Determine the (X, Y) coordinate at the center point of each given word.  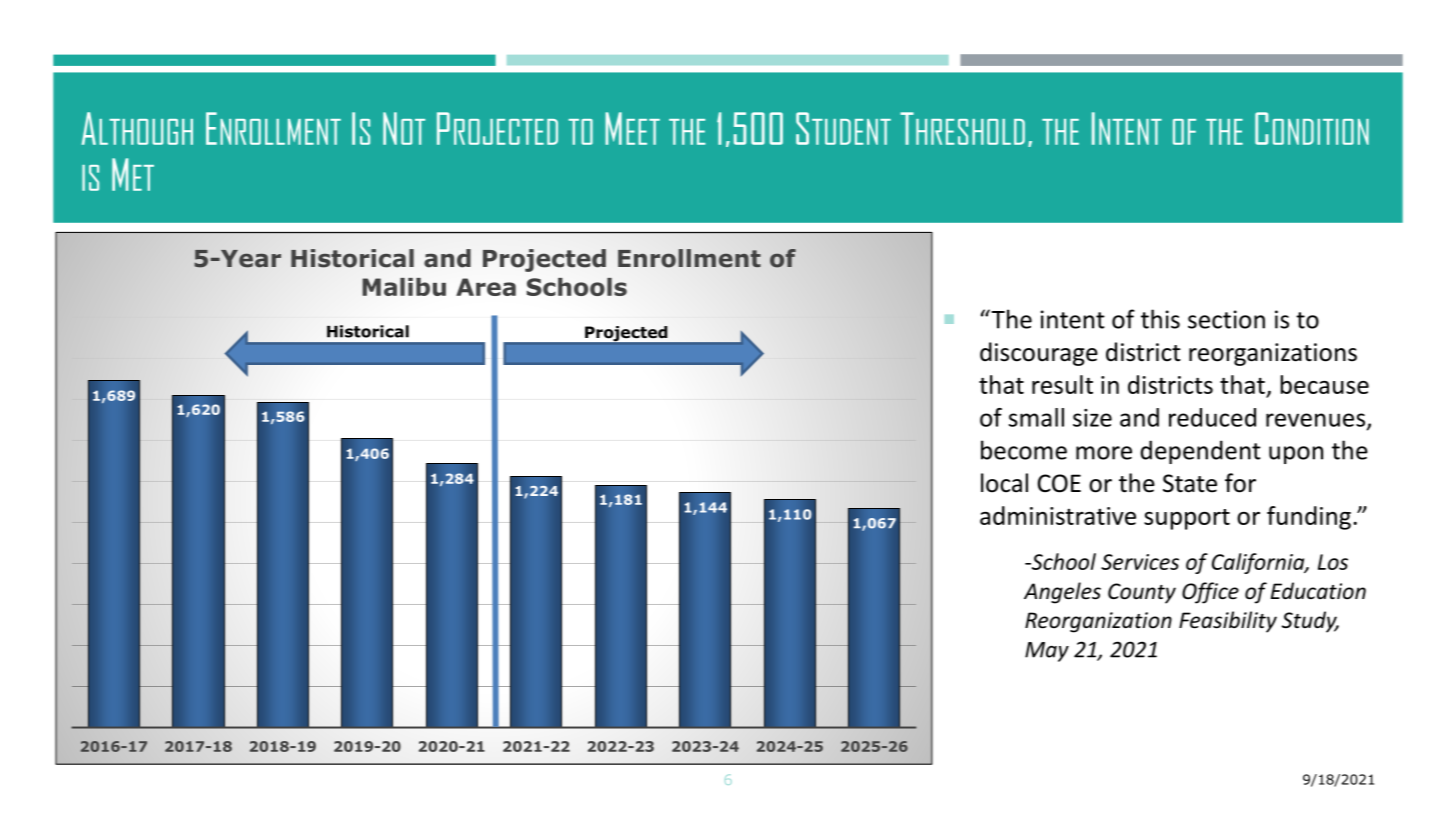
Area (486, 287)
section (1226, 319)
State (1190, 483)
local (1004, 483)
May (1047, 652)
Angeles (1062, 593)
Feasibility (1228, 622)
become (1024, 450)
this (1160, 319)
